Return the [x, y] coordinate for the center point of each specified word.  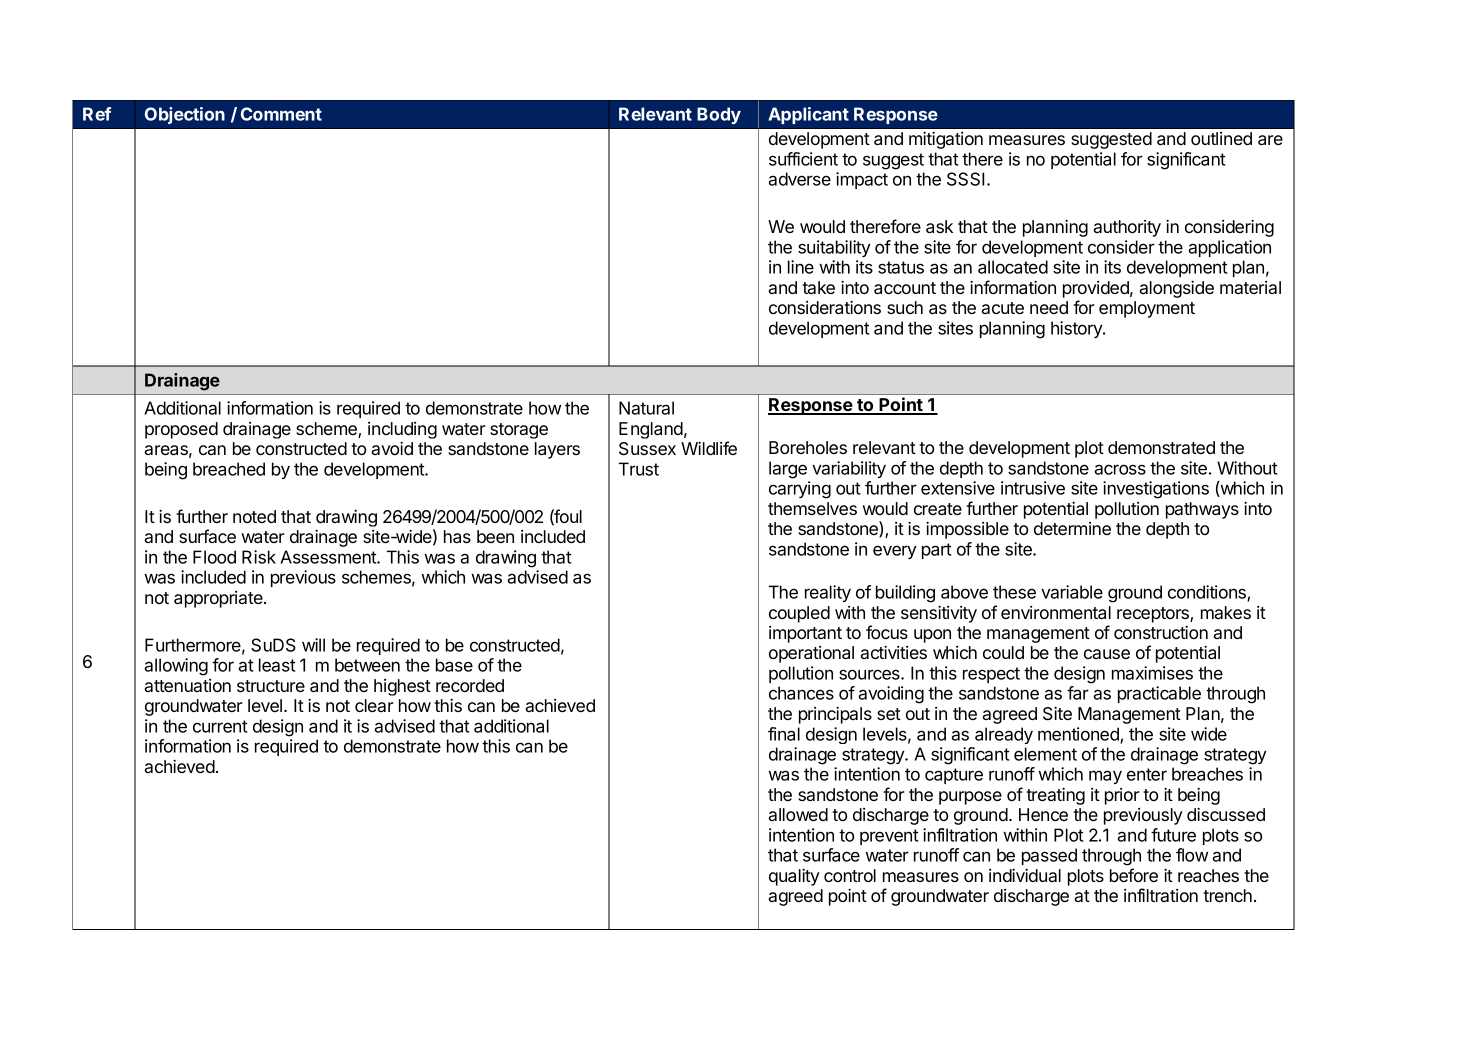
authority [1127, 228]
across [1120, 469]
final [784, 734]
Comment [281, 114]
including [402, 430]
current [220, 726]
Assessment [329, 557]
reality [828, 593]
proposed [181, 430]
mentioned [1079, 735]
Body [719, 115]
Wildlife [709, 448]
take [818, 287]
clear [374, 705]
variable [1072, 592]
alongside [1176, 289]
